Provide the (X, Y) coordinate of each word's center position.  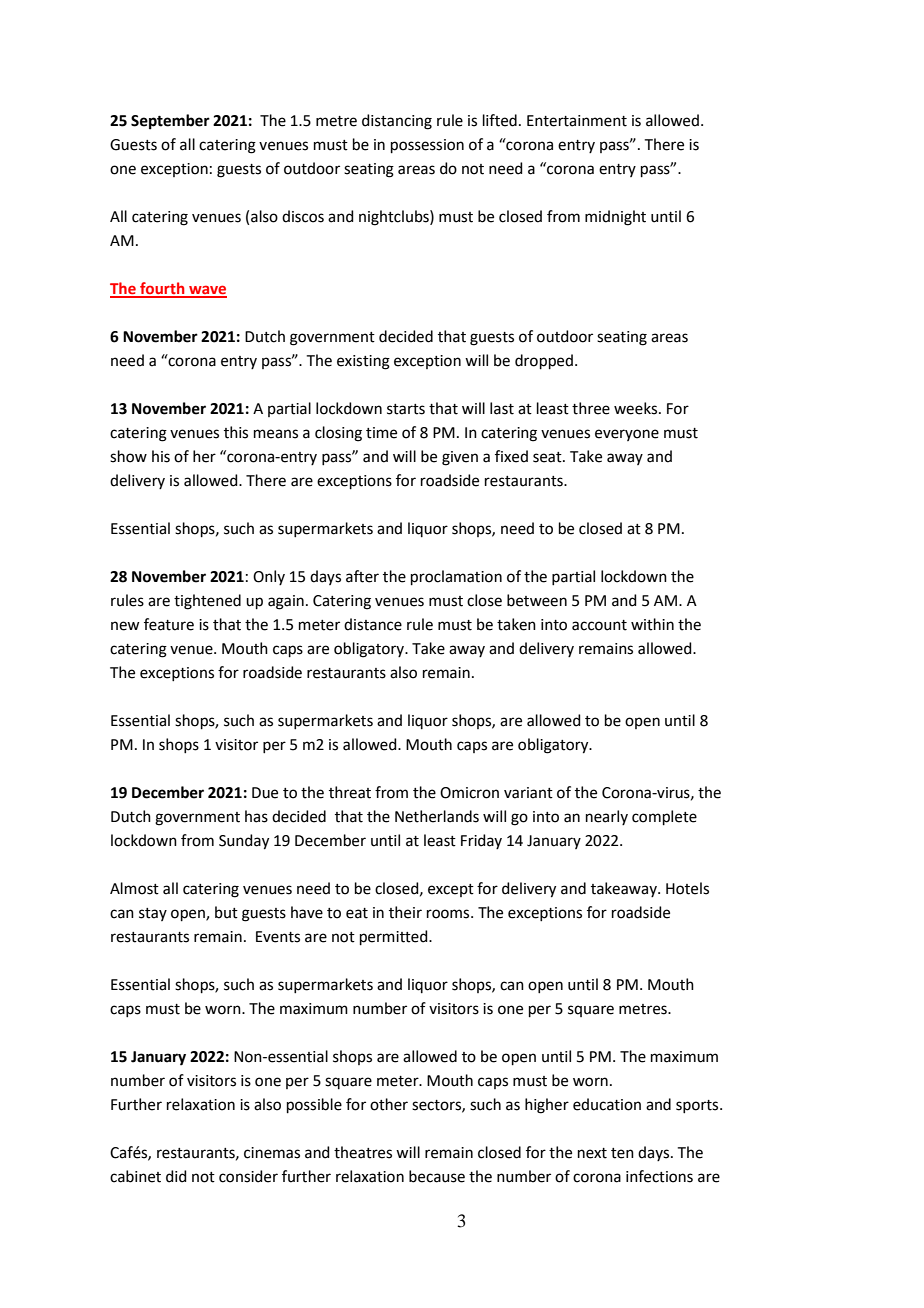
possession (427, 146)
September (170, 122)
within (652, 624)
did (176, 1176)
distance (373, 624)
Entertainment (577, 121)
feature (169, 624)
